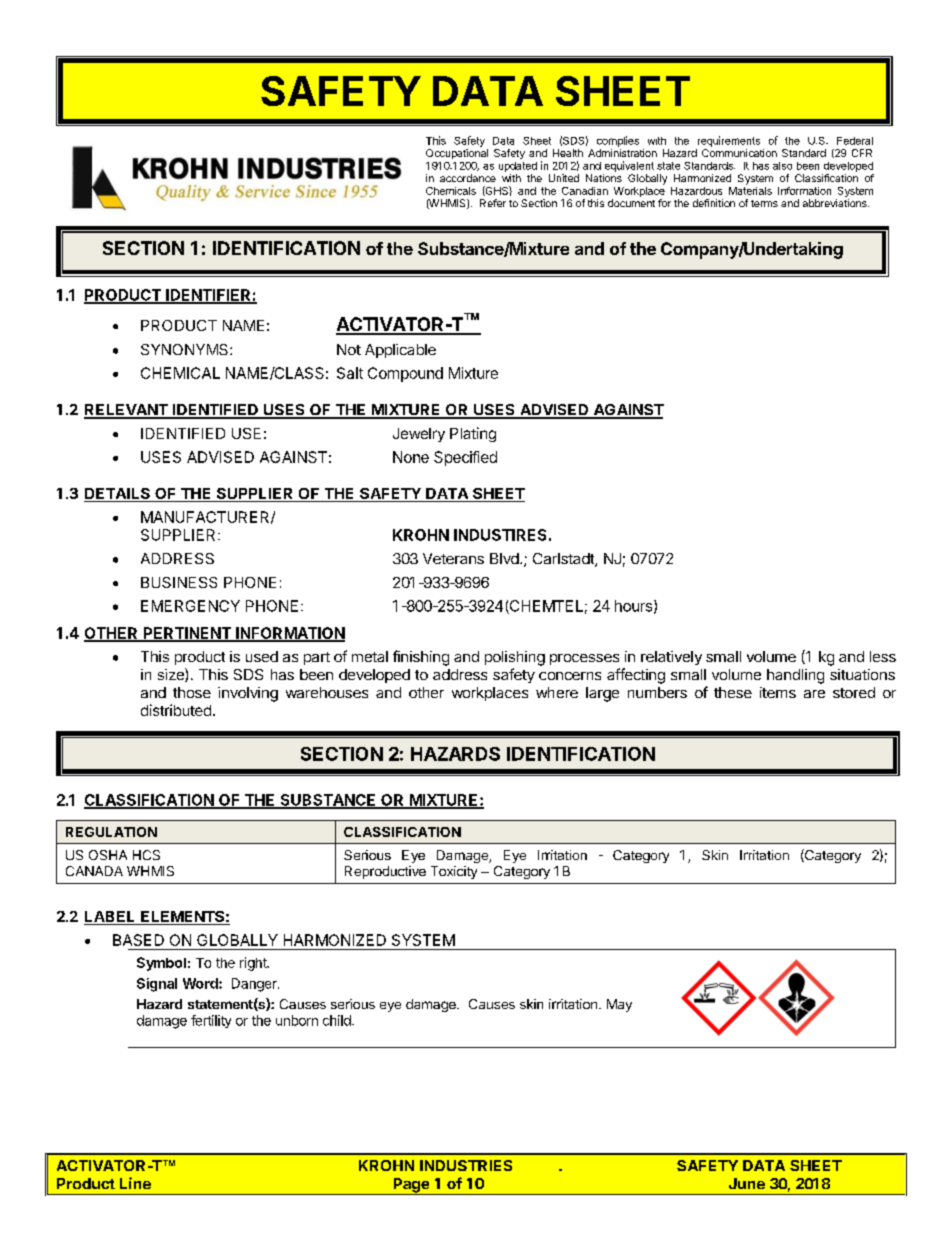 The image size is (952, 1233). What do you see at coordinates (747, 1183) in the screenshot?
I see `June` at bounding box center [747, 1183].
